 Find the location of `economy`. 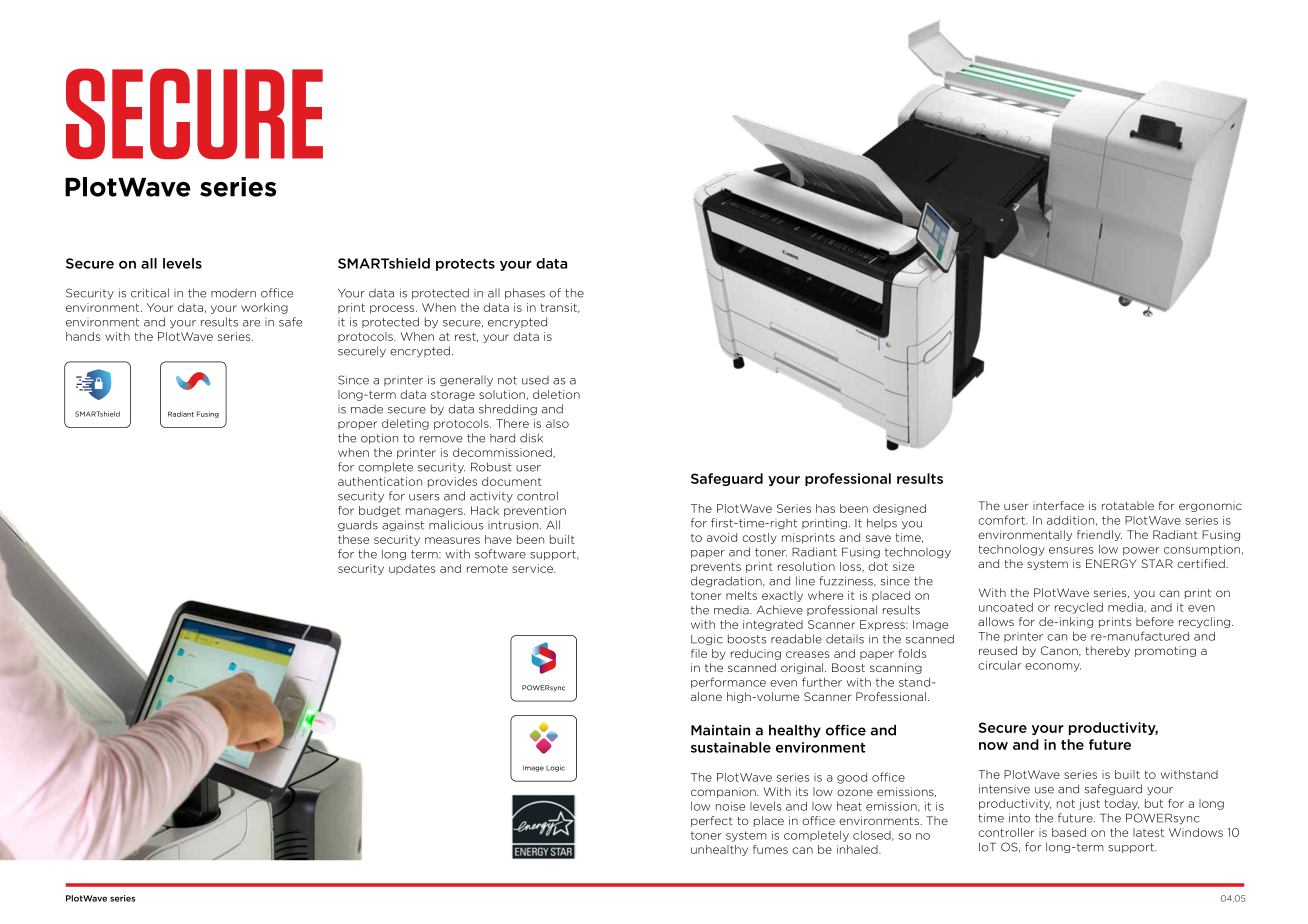

economy is located at coordinates (1053, 667).
